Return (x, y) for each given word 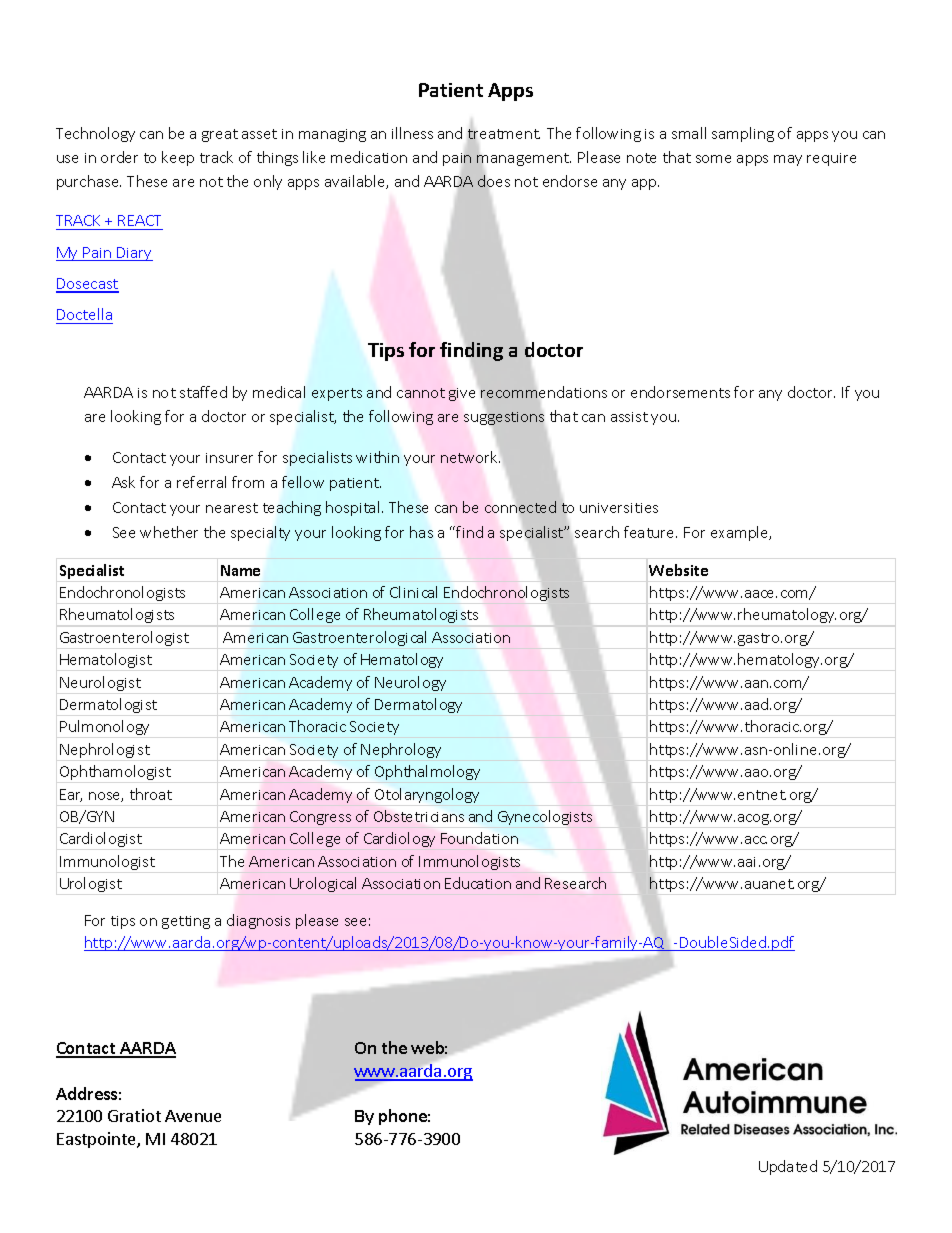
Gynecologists (545, 817)
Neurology (410, 683)
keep (178, 158)
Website (678, 570)
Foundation (479, 838)
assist (629, 417)
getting (186, 922)
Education (478, 883)
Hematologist (106, 660)
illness (412, 133)
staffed (203, 392)
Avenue (193, 1116)
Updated (788, 1167)
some (713, 159)
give (462, 394)
